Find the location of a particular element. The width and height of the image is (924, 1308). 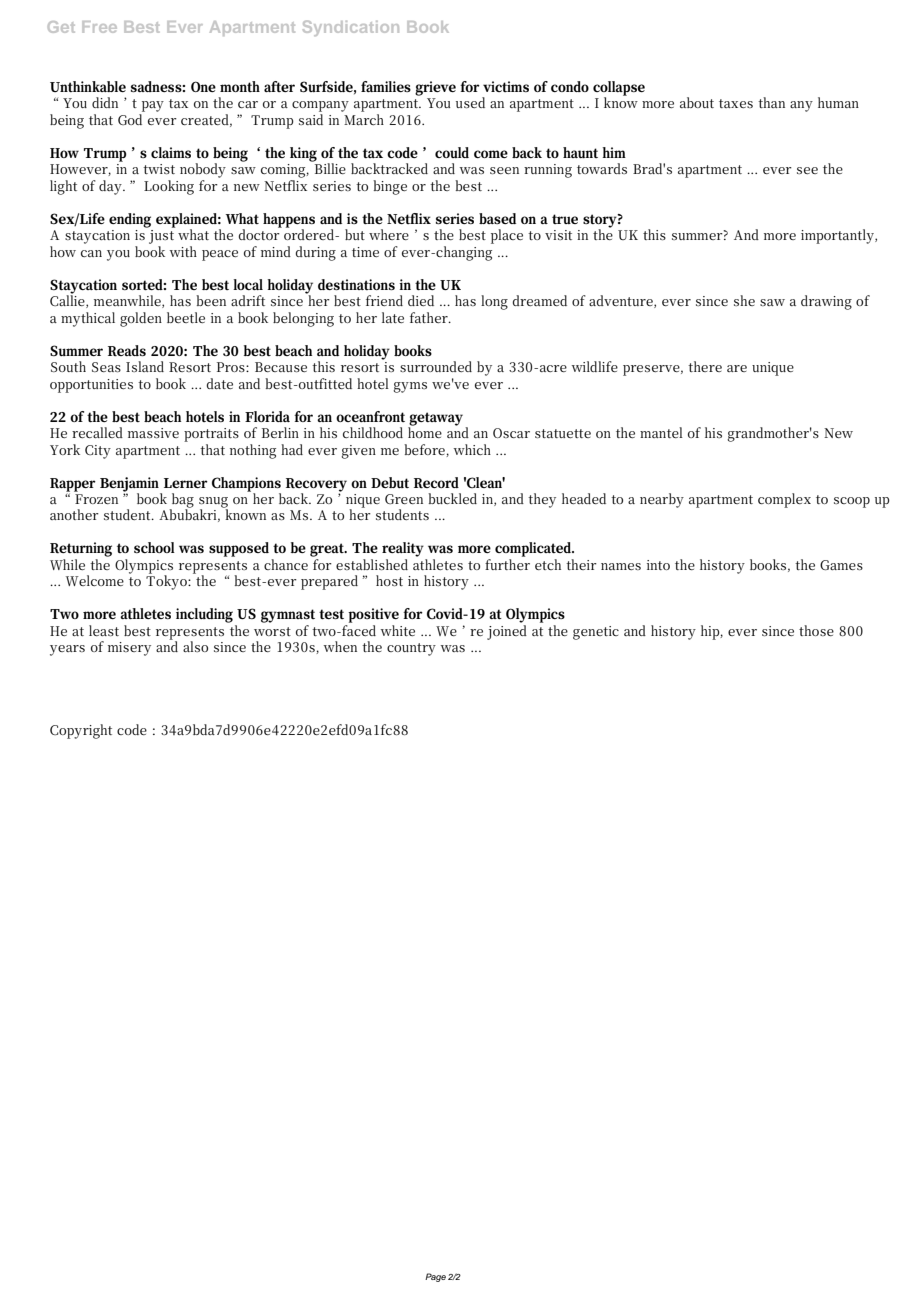

misery is located at coordinates (129, 649).
